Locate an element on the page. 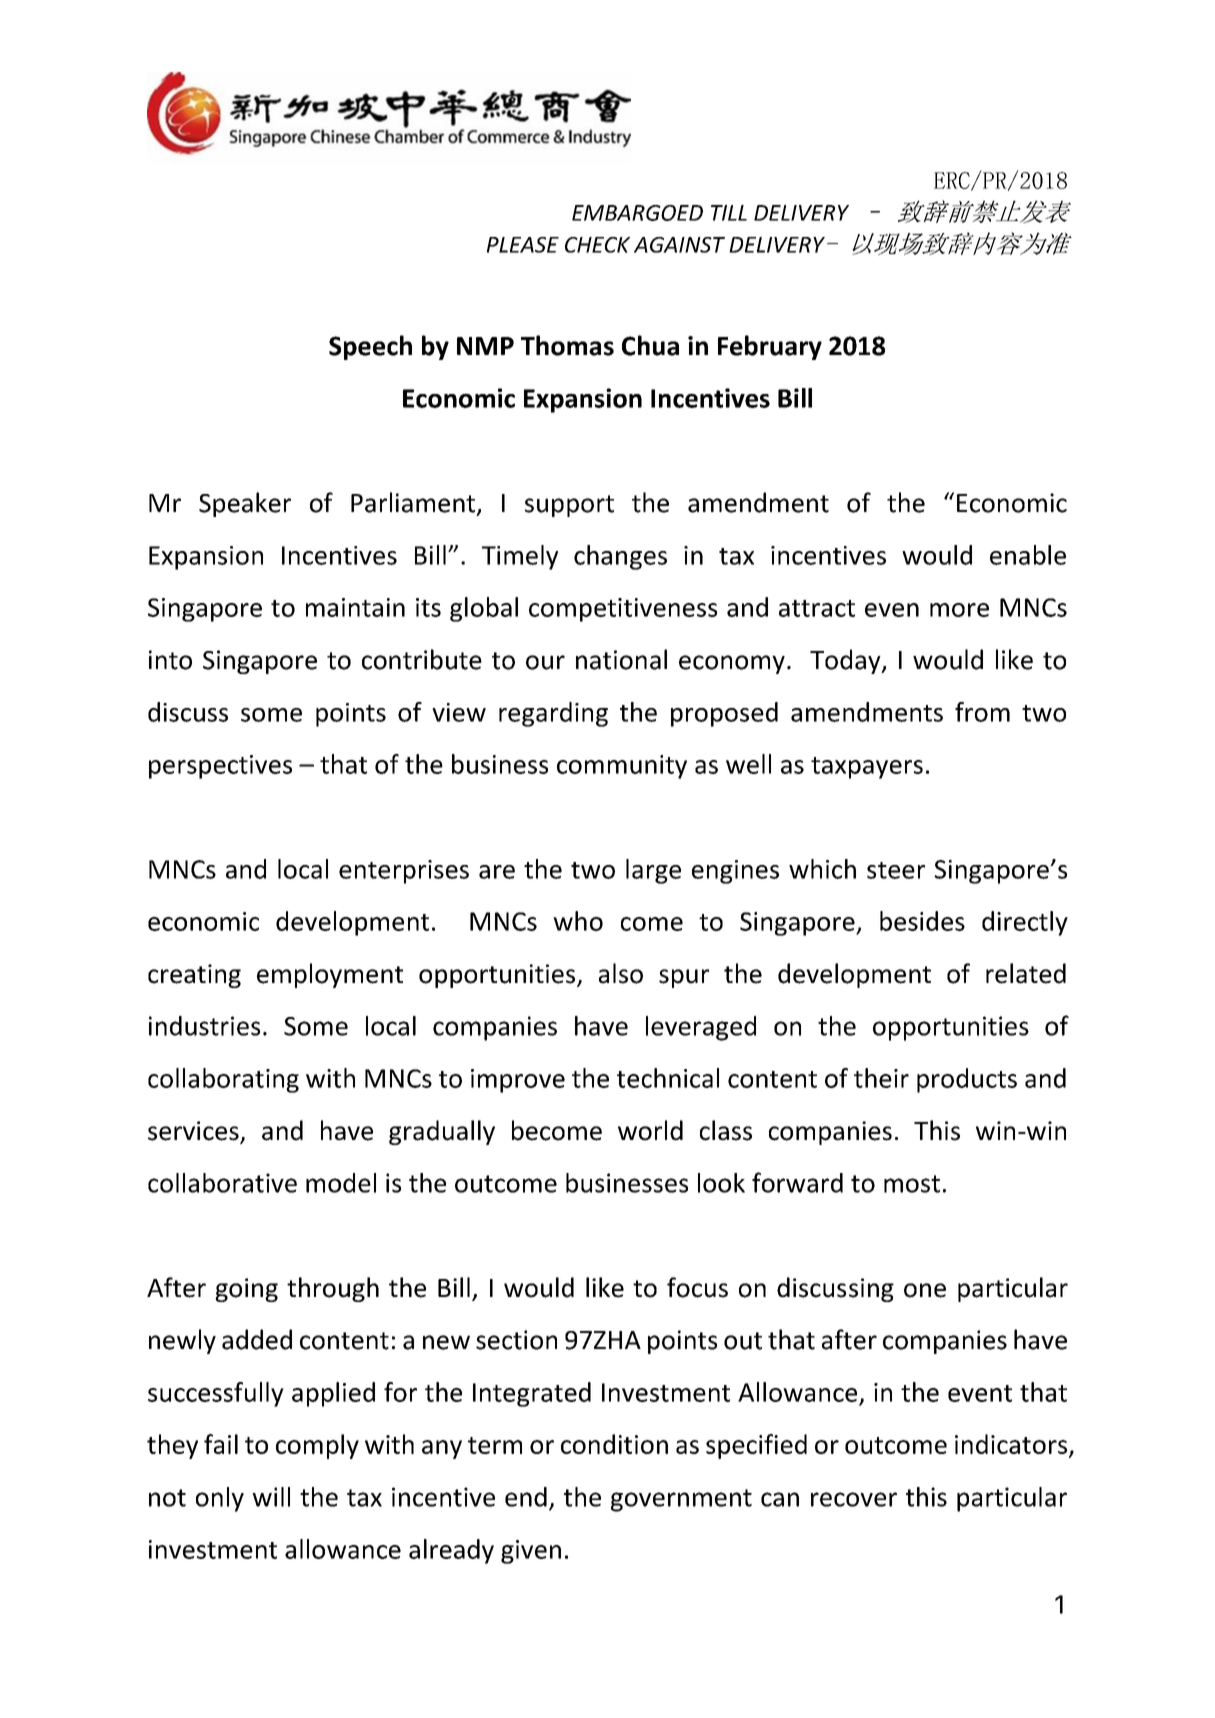  steer is located at coordinates (896, 870).
